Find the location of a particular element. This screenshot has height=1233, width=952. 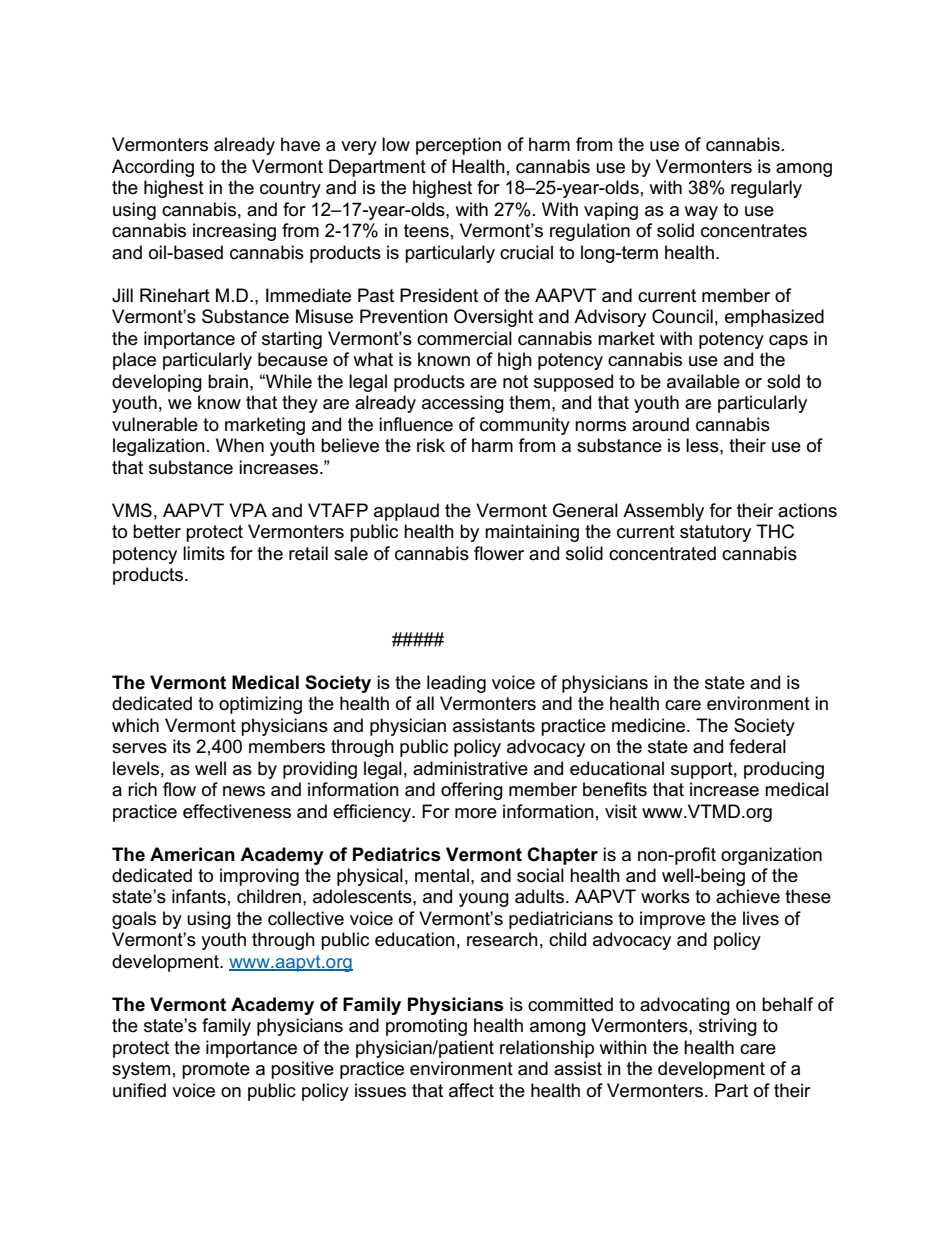

American is located at coordinates (192, 854).
